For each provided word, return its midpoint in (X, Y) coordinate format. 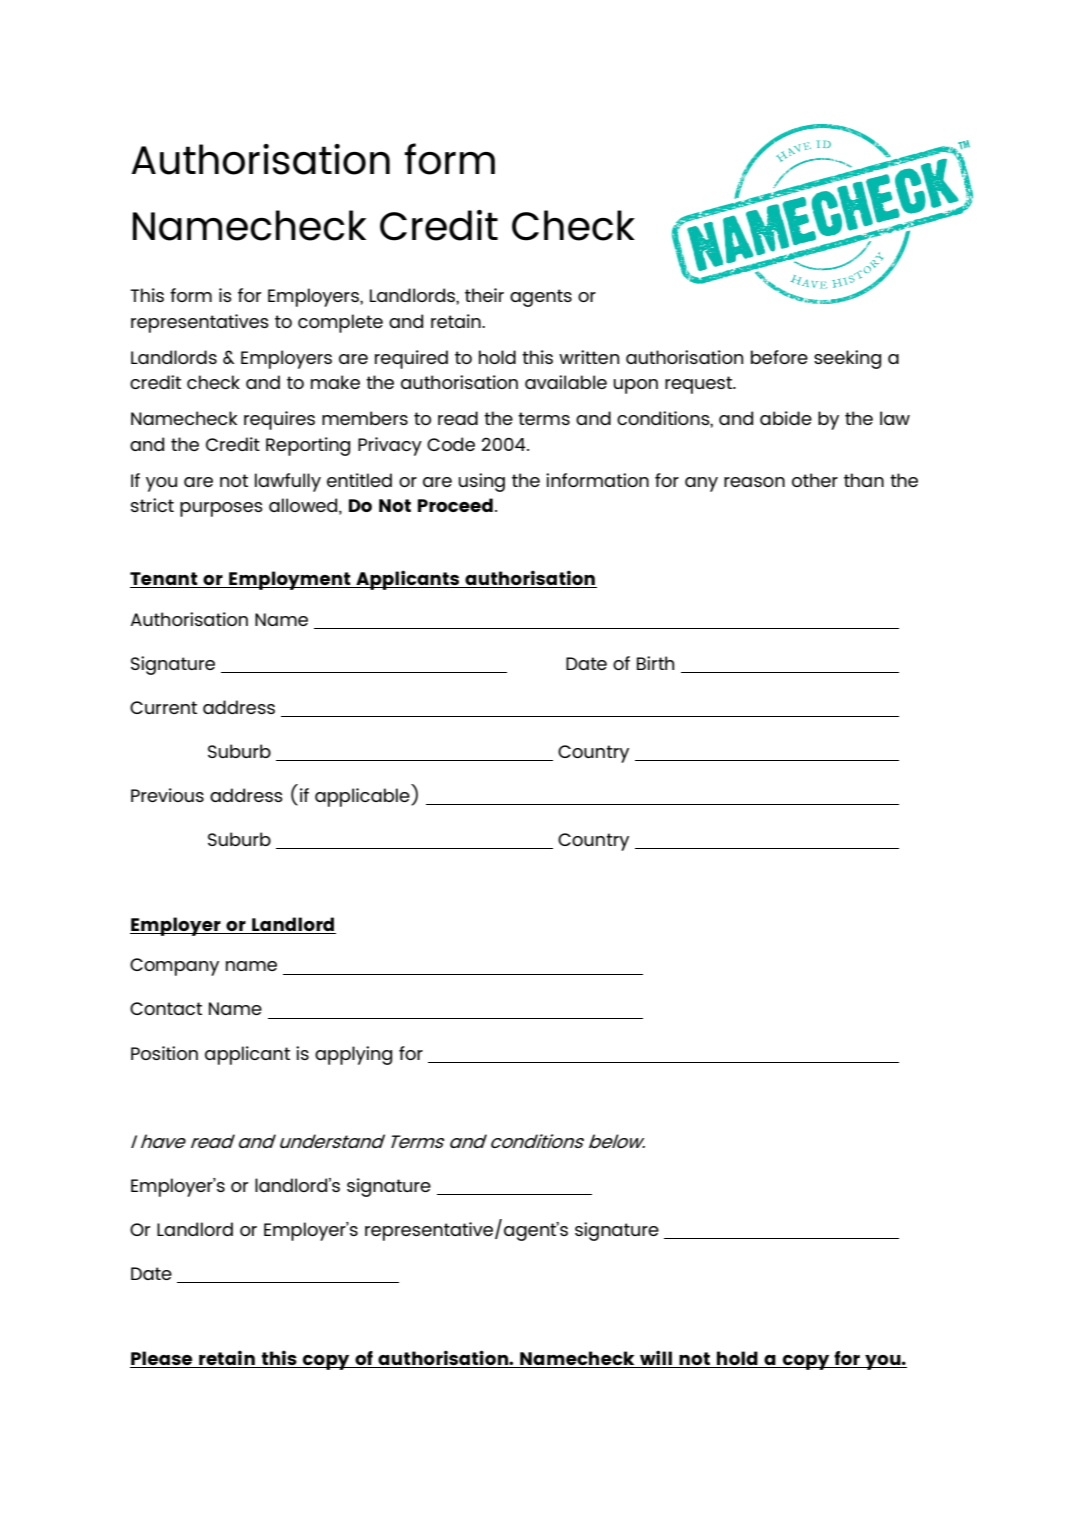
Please (161, 1358)
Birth (655, 663)
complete (340, 323)
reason (754, 482)
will (656, 1357)
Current (163, 707)
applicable (363, 797)
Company (174, 967)
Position (164, 1053)
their (484, 295)
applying (353, 1055)
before (779, 357)
